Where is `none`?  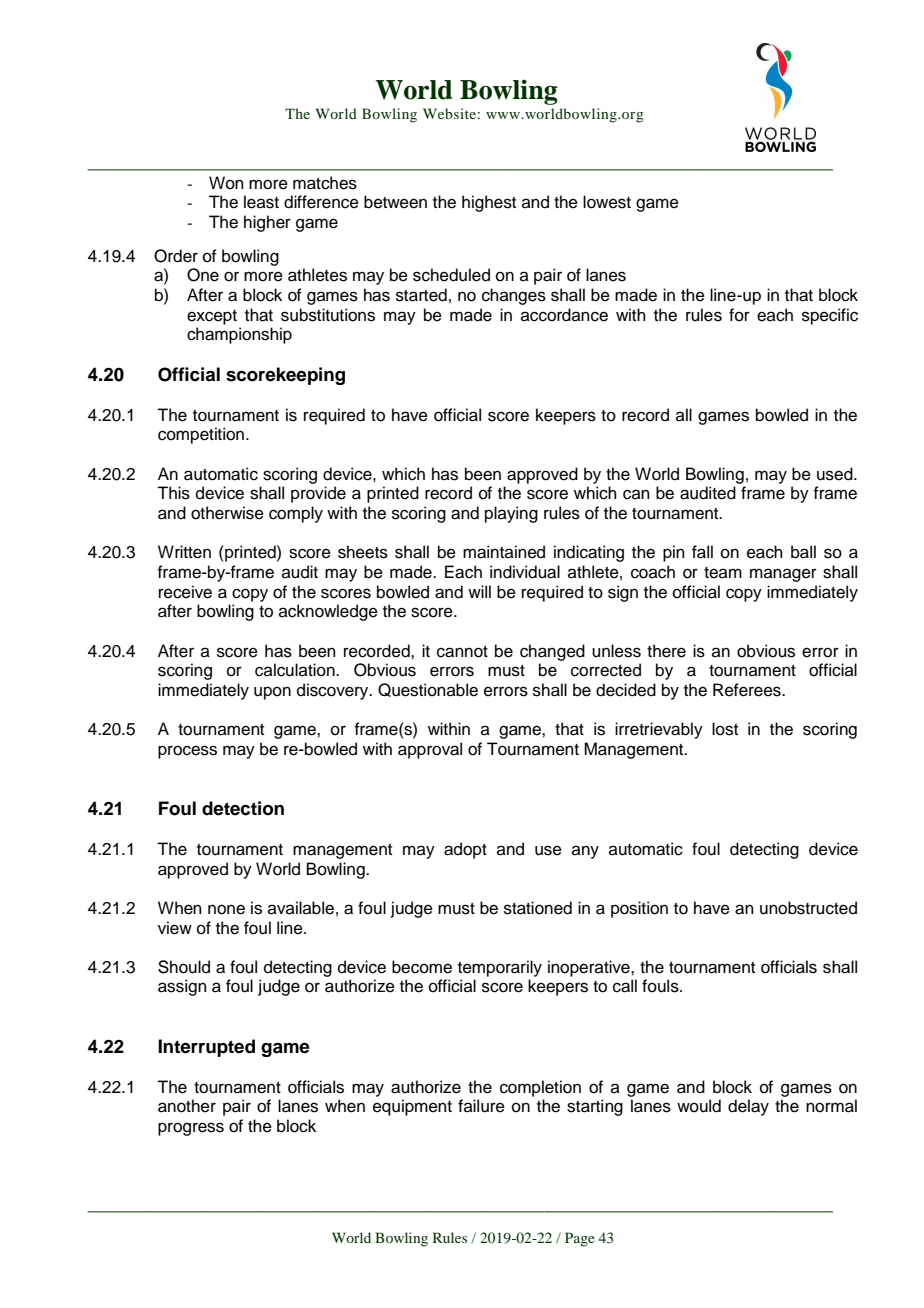 none is located at coordinates (226, 909).
